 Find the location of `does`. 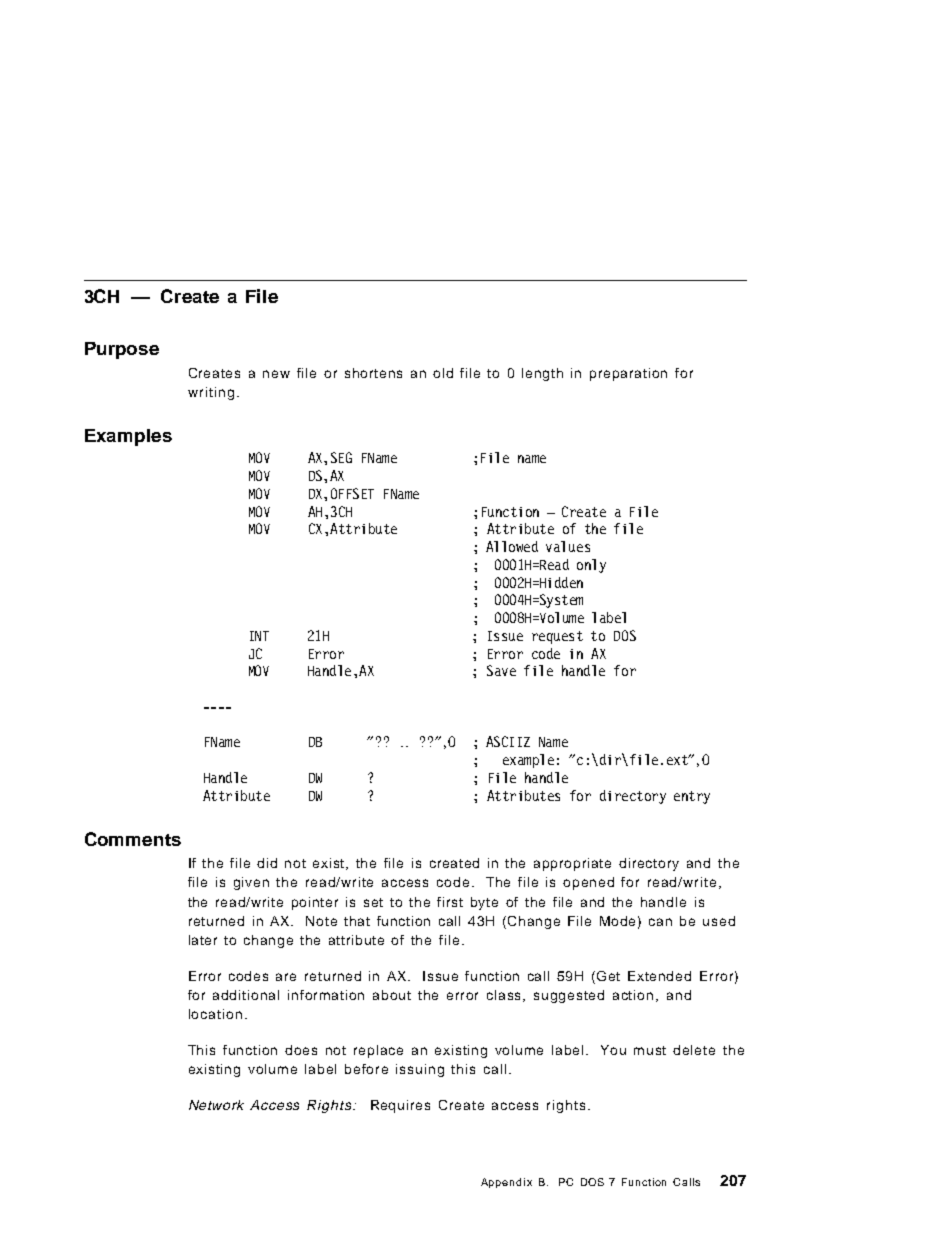

does is located at coordinates (301, 1050).
